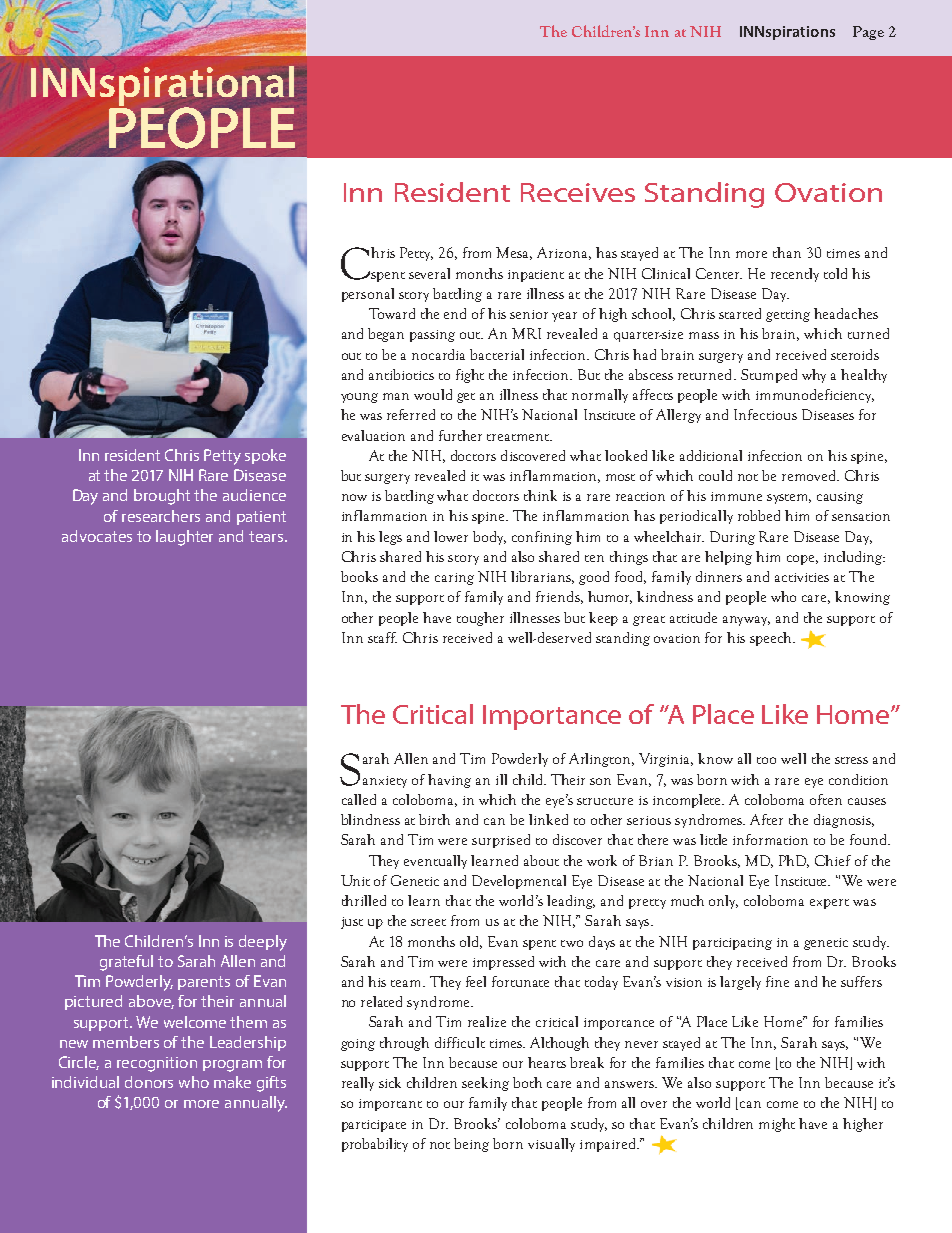 The height and width of the screenshot is (1233, 952). I want to click on laughter, so click(184, 538).
